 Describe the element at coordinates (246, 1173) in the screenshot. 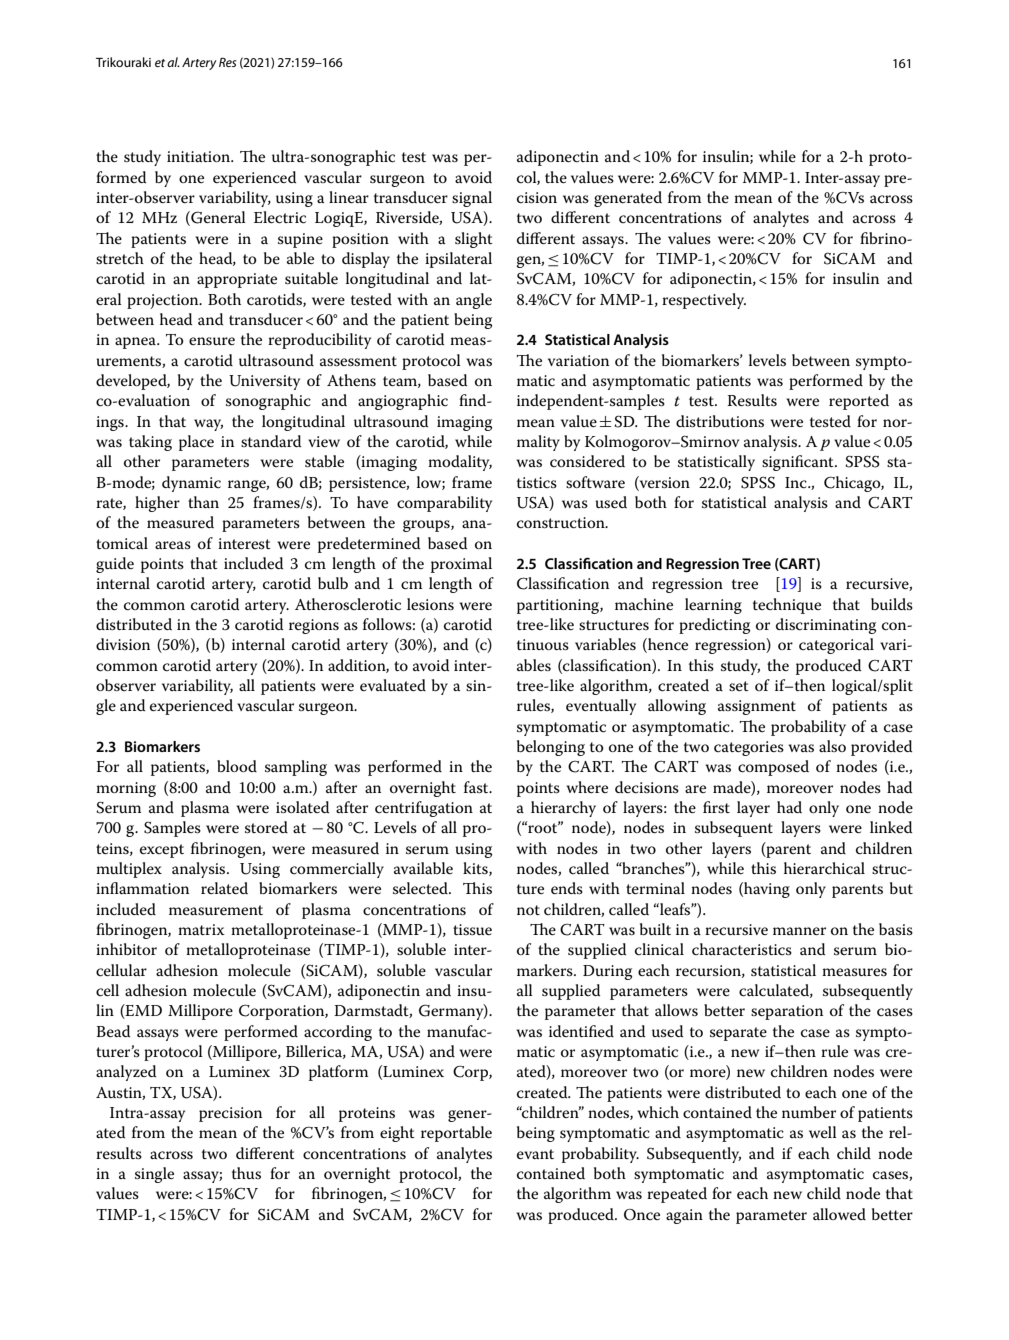

I see `thus` at that location.
